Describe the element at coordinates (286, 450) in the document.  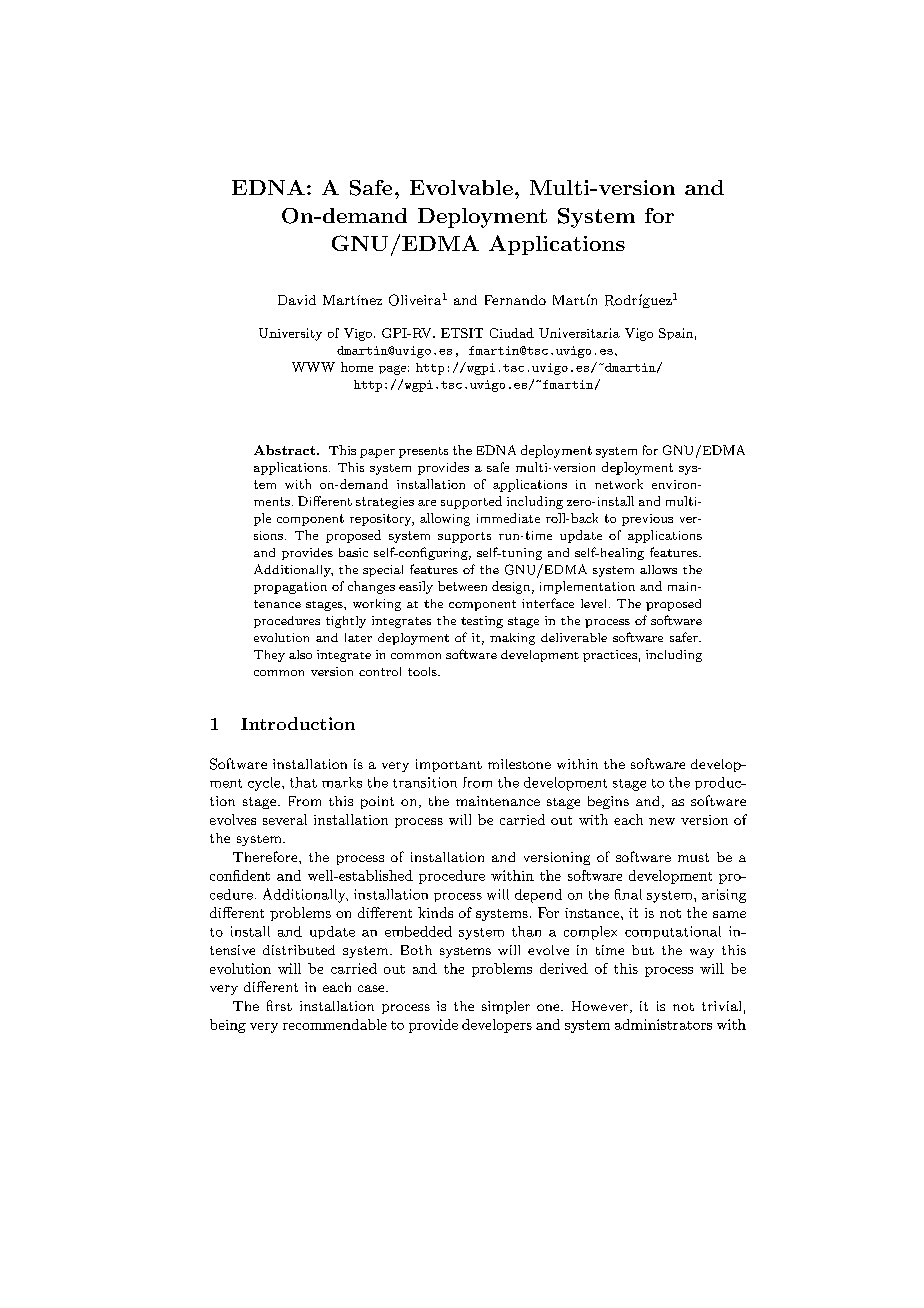
I see `Abstract` at that location.
